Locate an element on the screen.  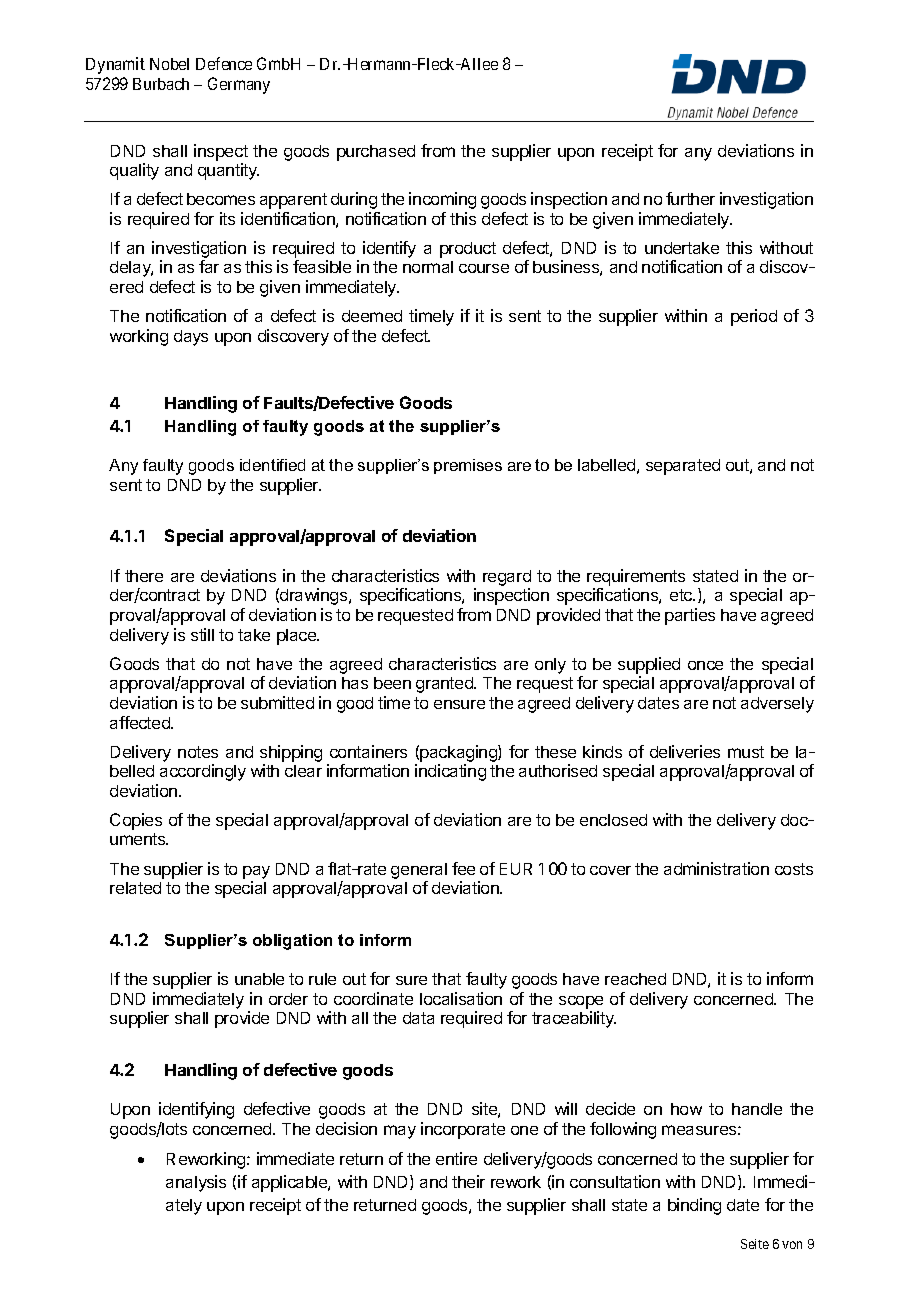
analysis is located at coordinates (196, 1183).
